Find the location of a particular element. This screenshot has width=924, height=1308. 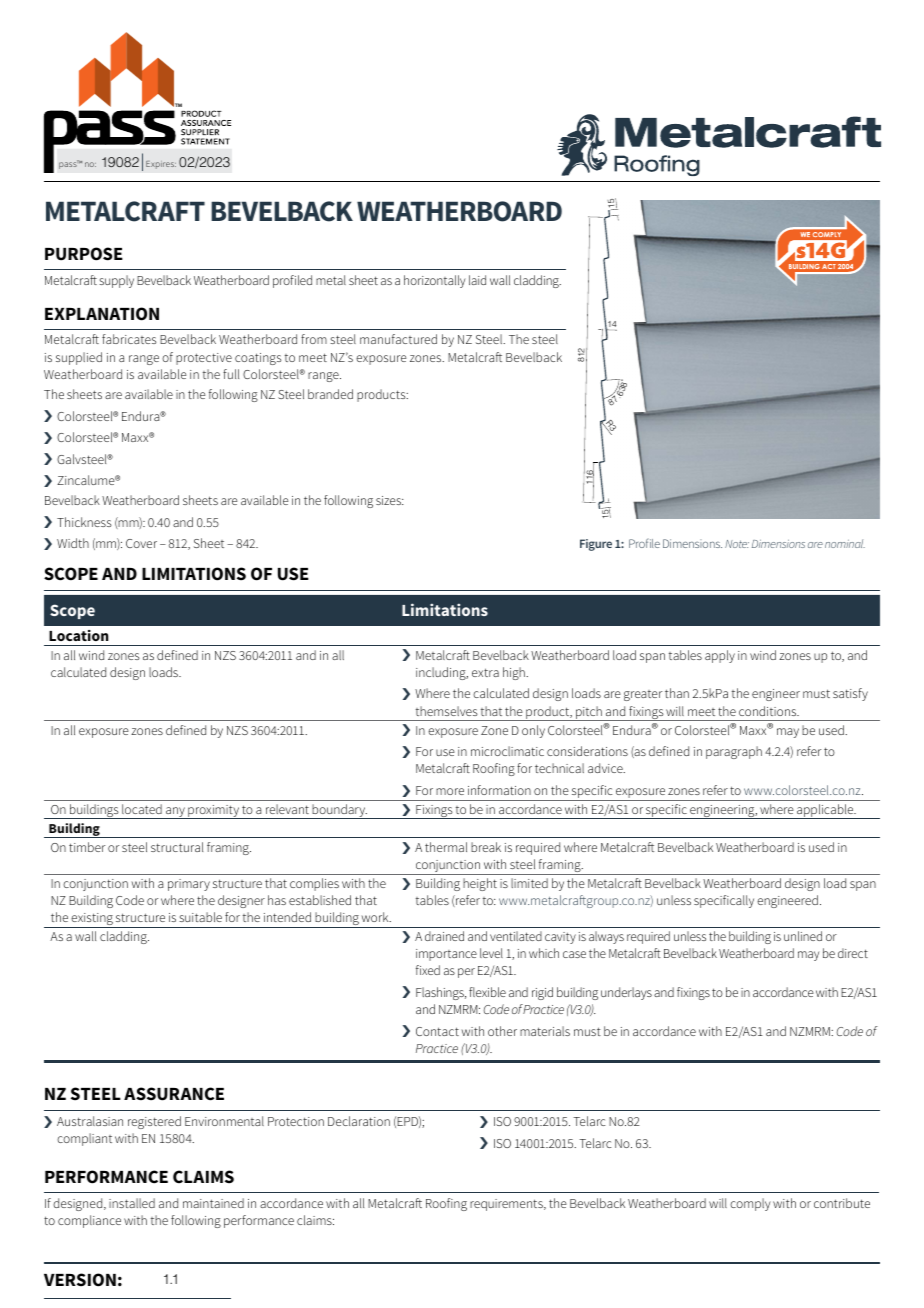

laid is located at coordinates (477, 280).
